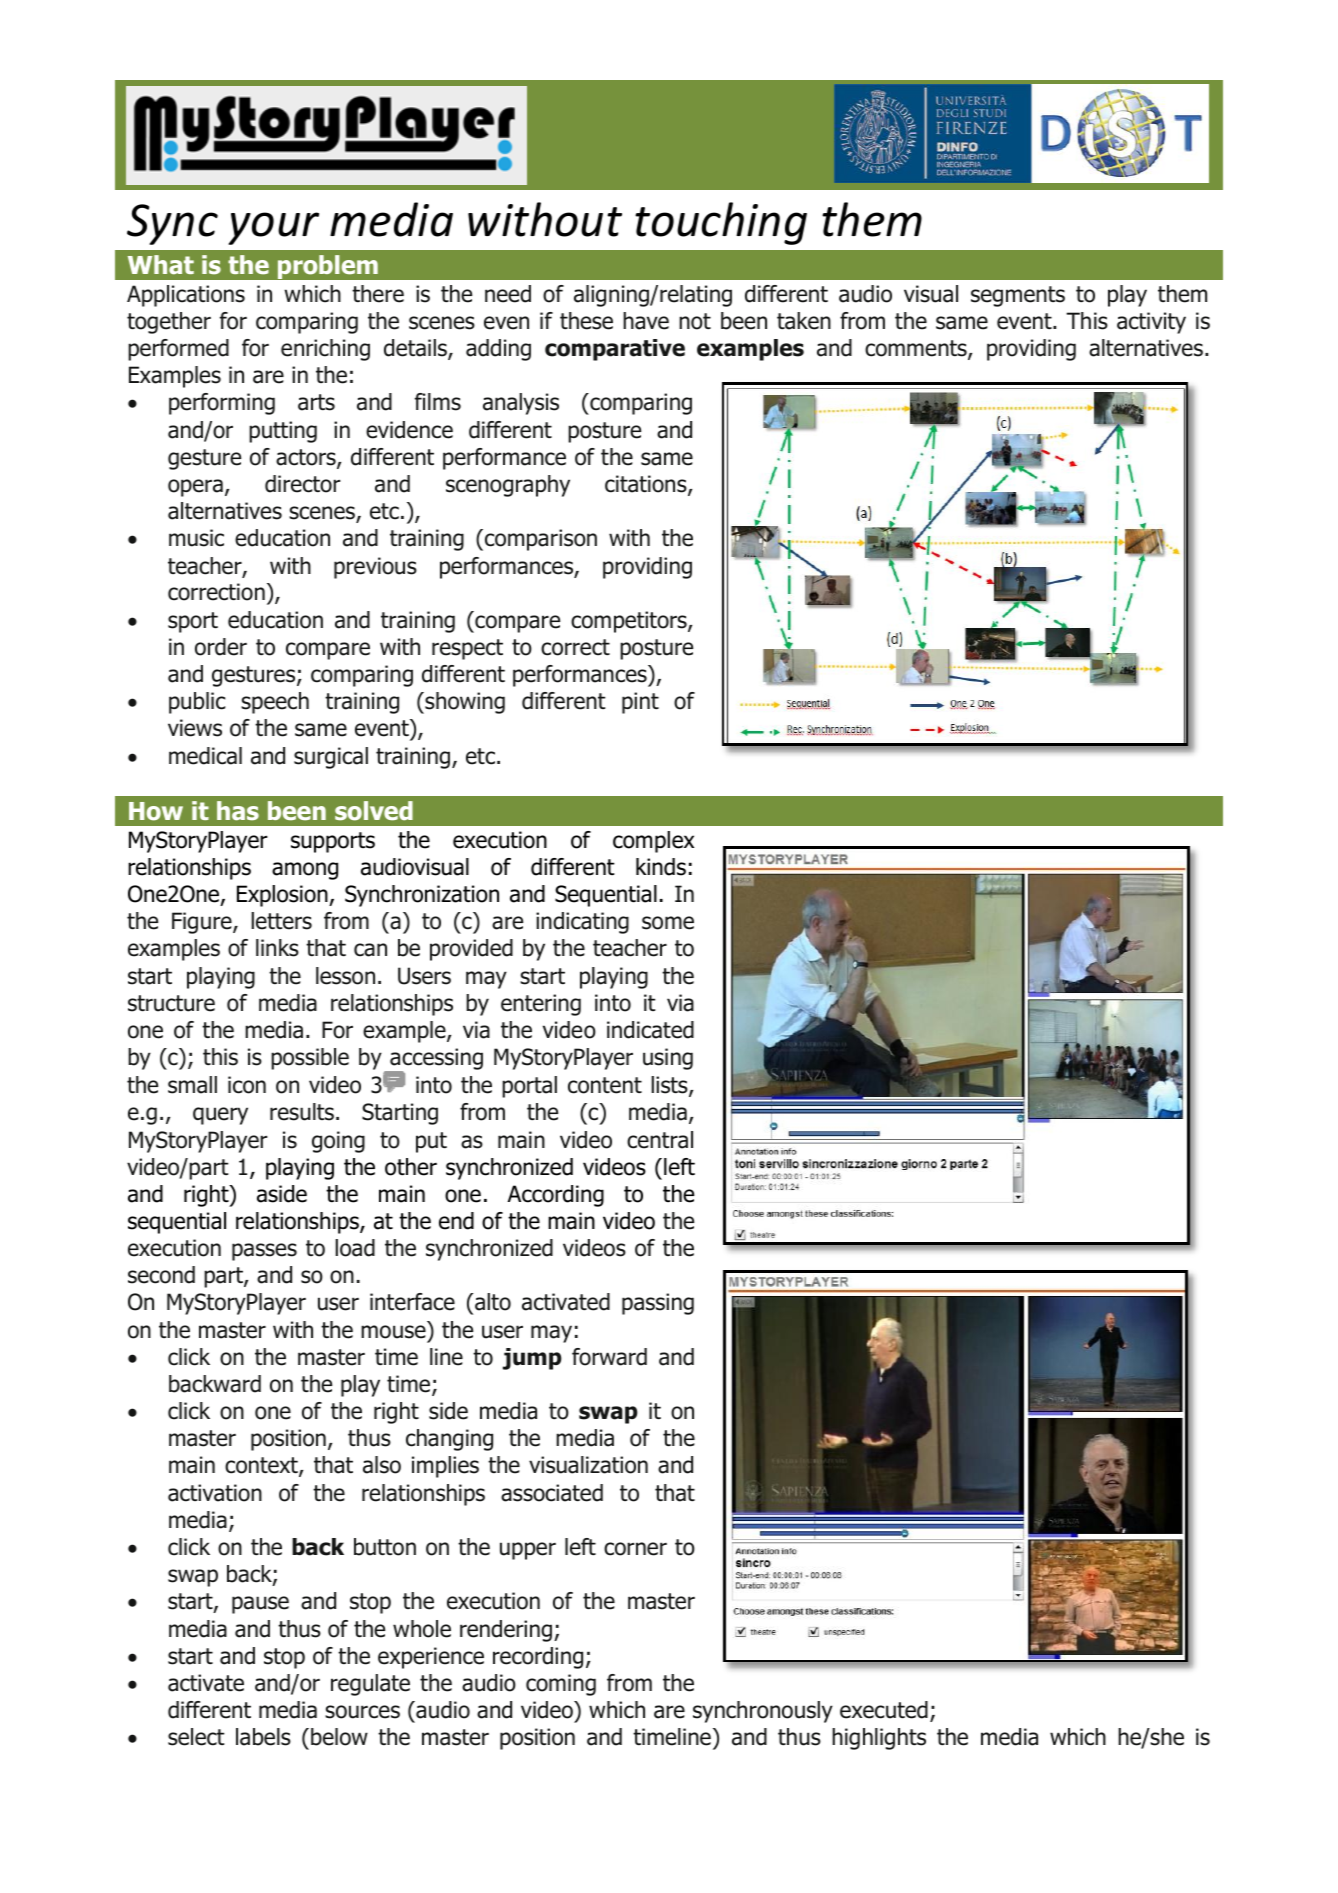 This screenshot has height=1893, width=1338. I want to click on some, so click(668, 923).
